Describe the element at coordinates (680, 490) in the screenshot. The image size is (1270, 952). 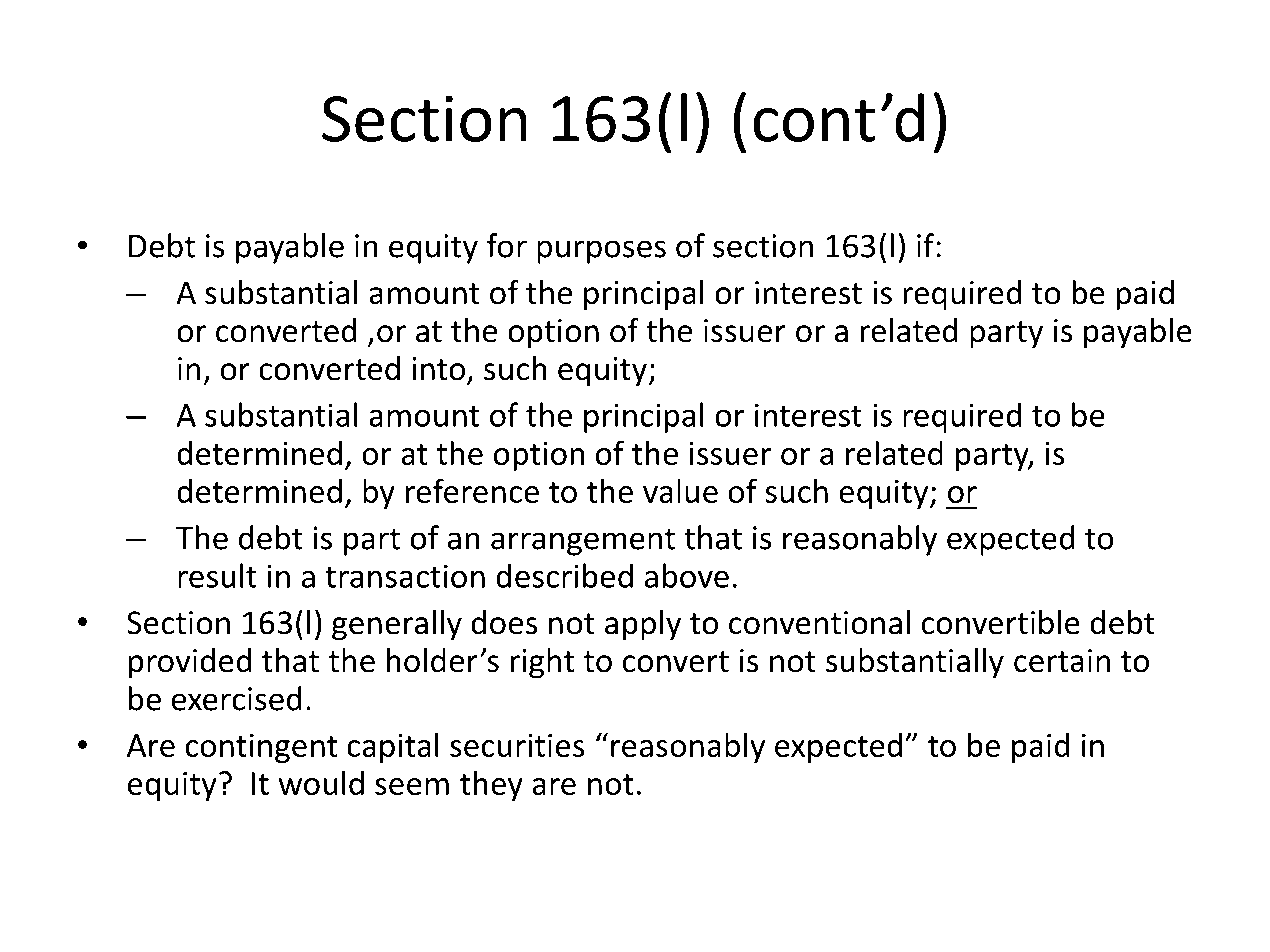
I see `value` at that location.
